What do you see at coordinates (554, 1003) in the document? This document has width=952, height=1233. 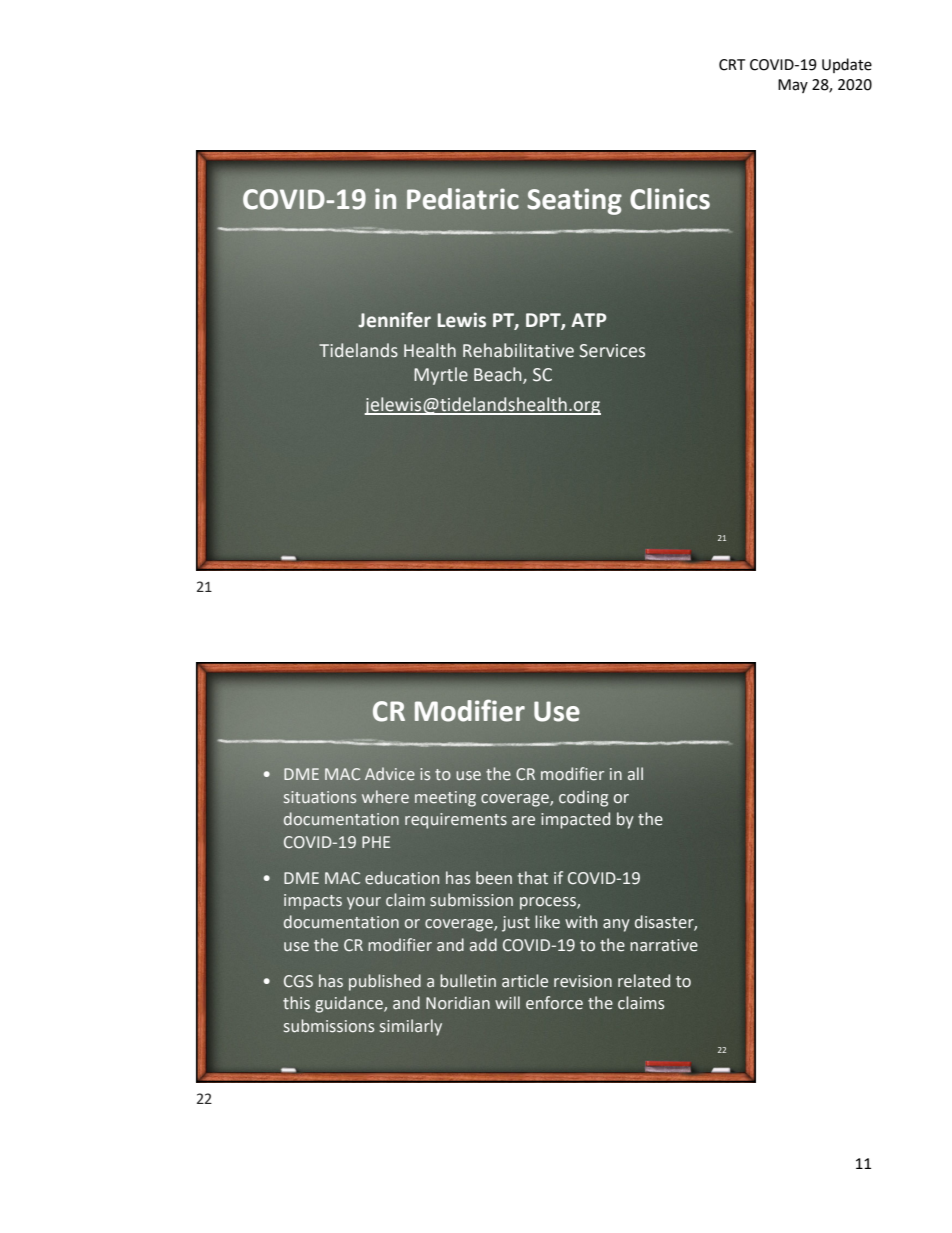 I see `enforce` at bounding box center [554, 1003].
